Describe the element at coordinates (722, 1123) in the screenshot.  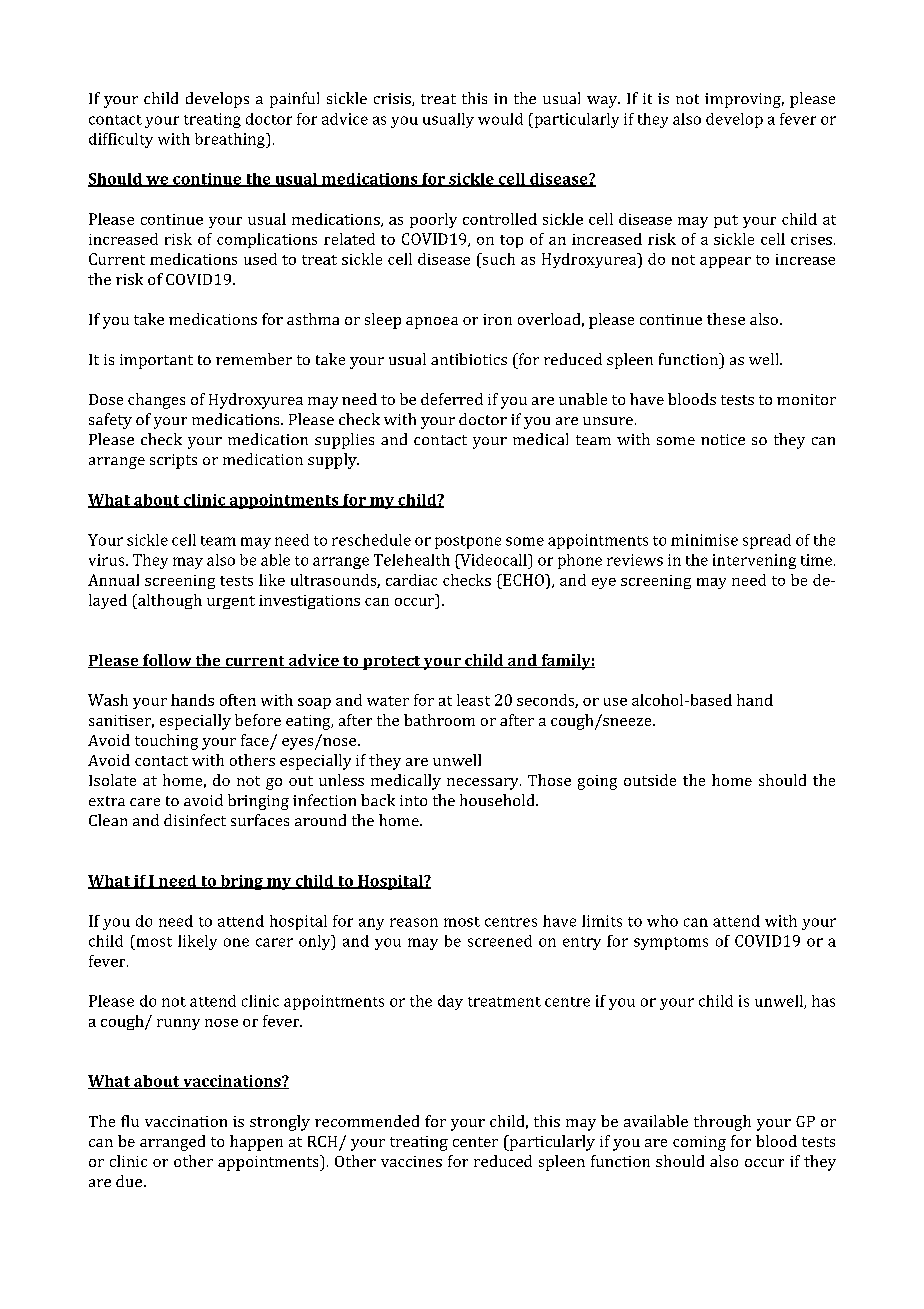
I see `through` at that location.
